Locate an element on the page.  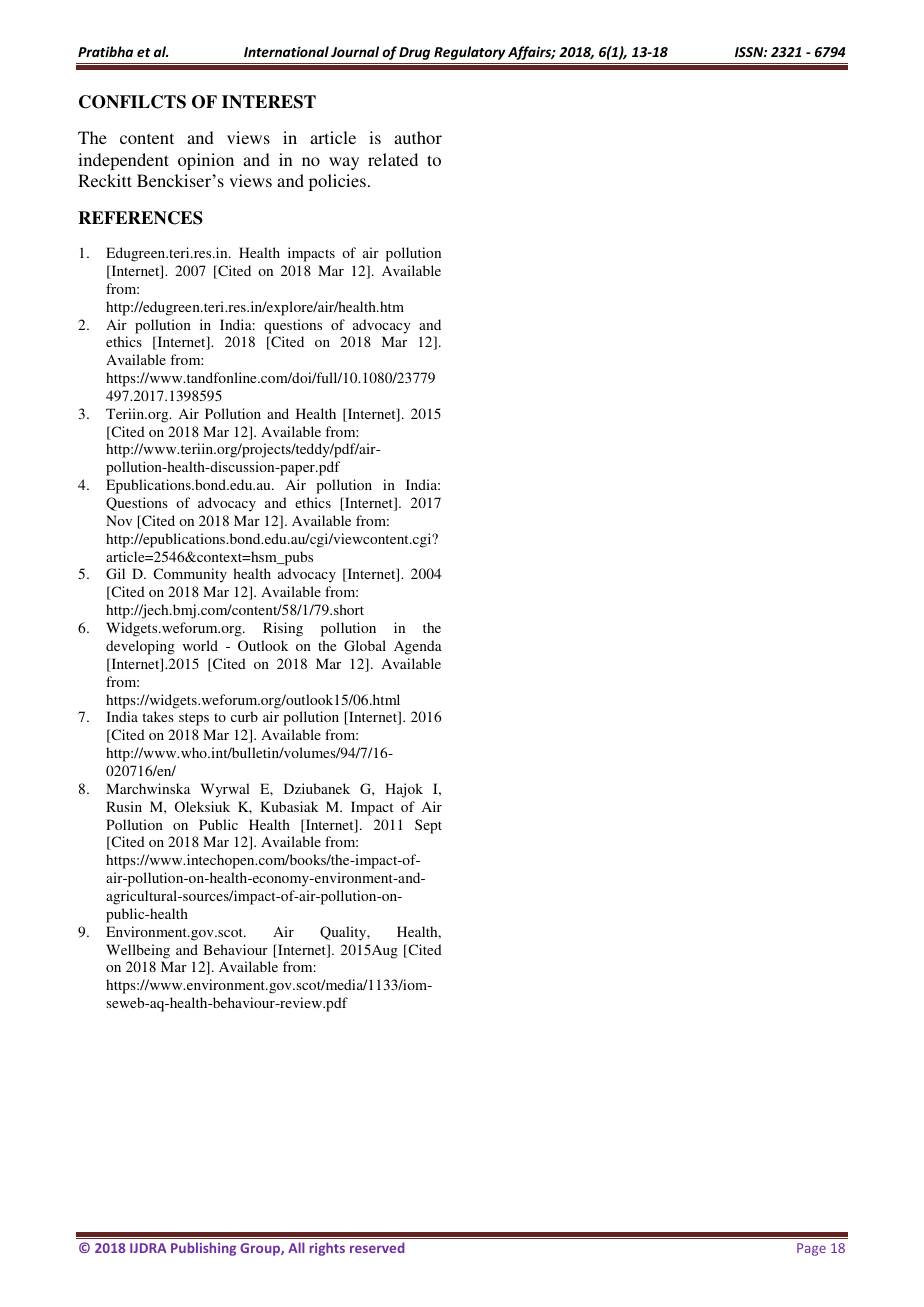
author is located at coordinates (418, 137).
